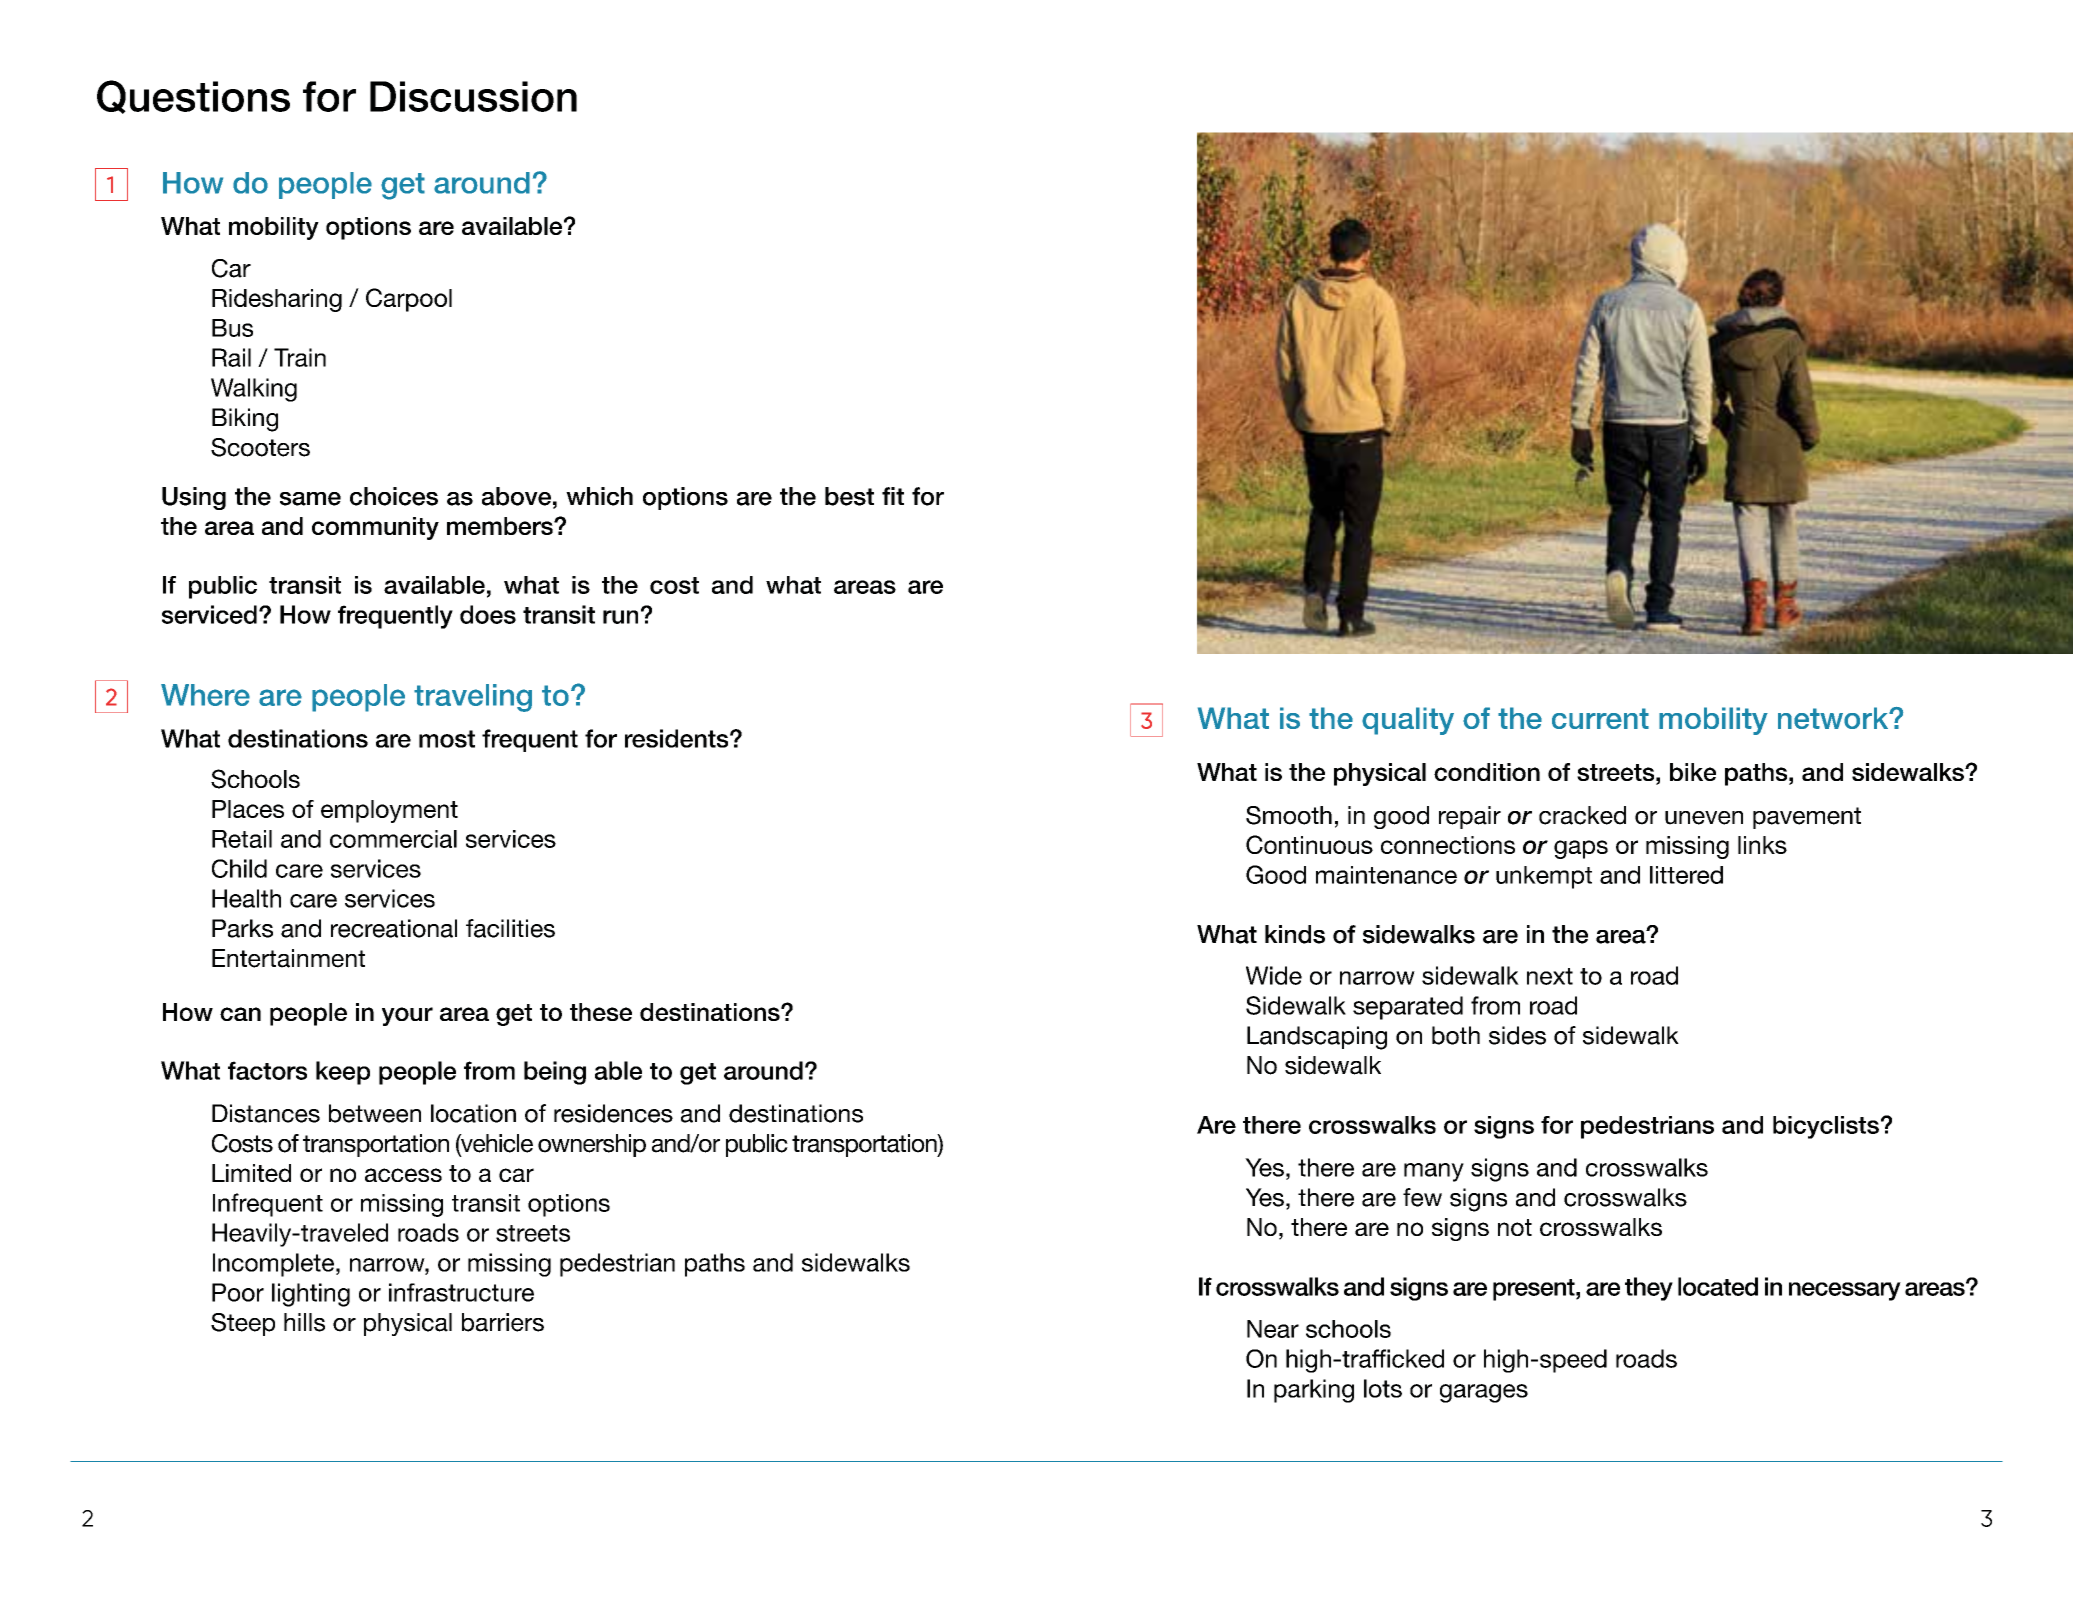  Describe the element at coordinates (893, 496) in the image. I see `fit` at that location.
